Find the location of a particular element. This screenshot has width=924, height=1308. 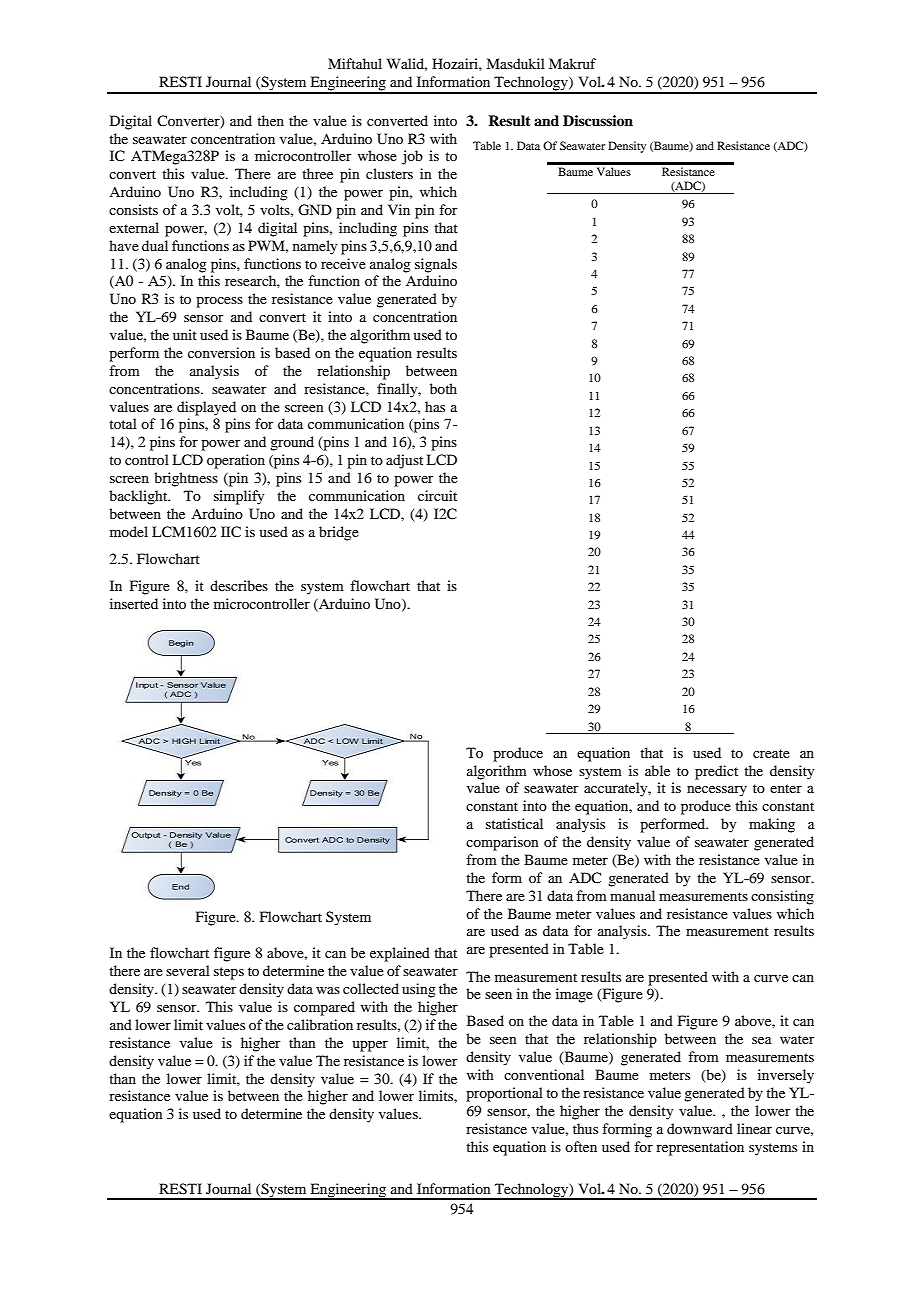

calibration is located at coordinates (320, 1024).
